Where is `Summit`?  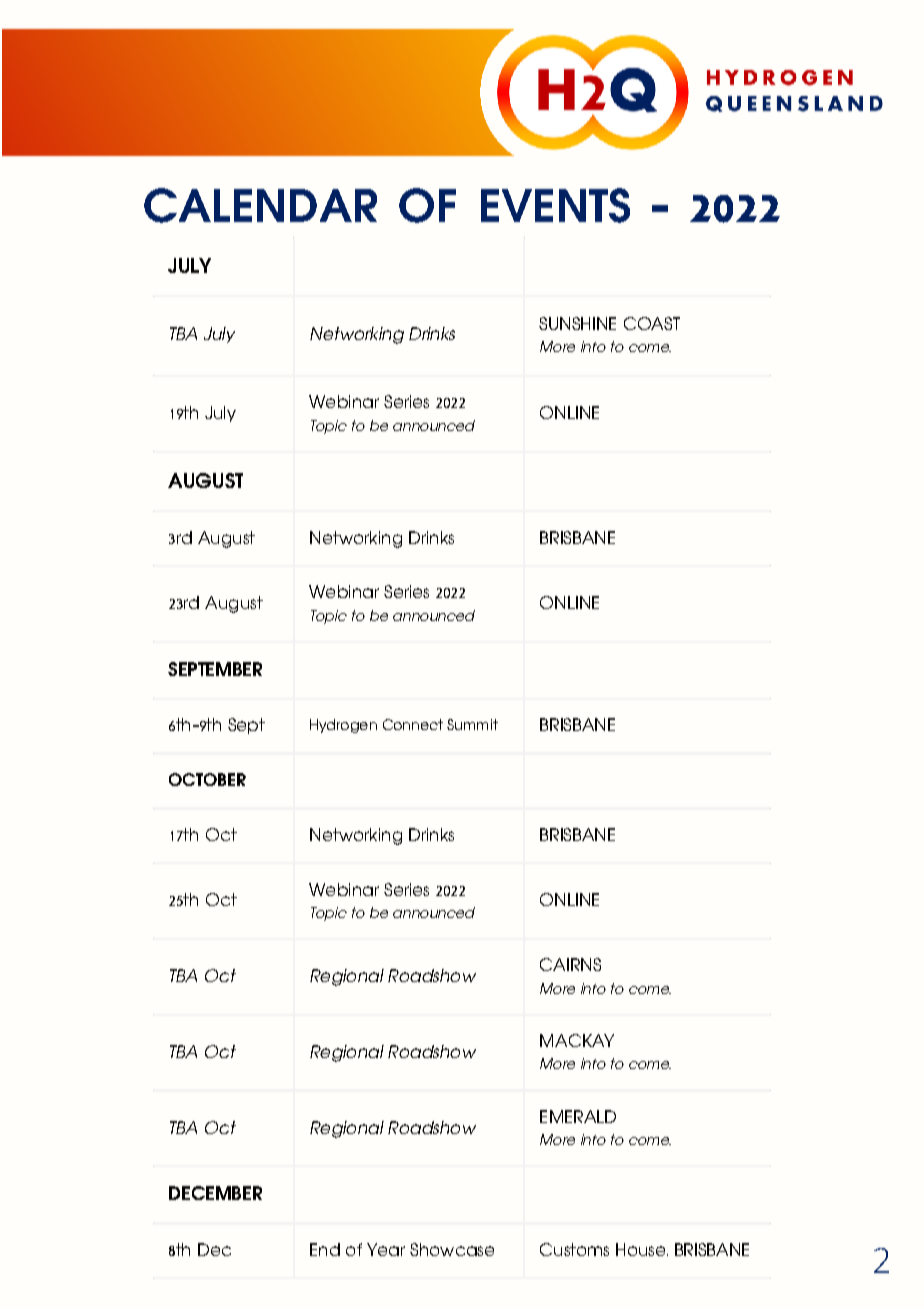
Summit is located at coordinates (472, 724).
